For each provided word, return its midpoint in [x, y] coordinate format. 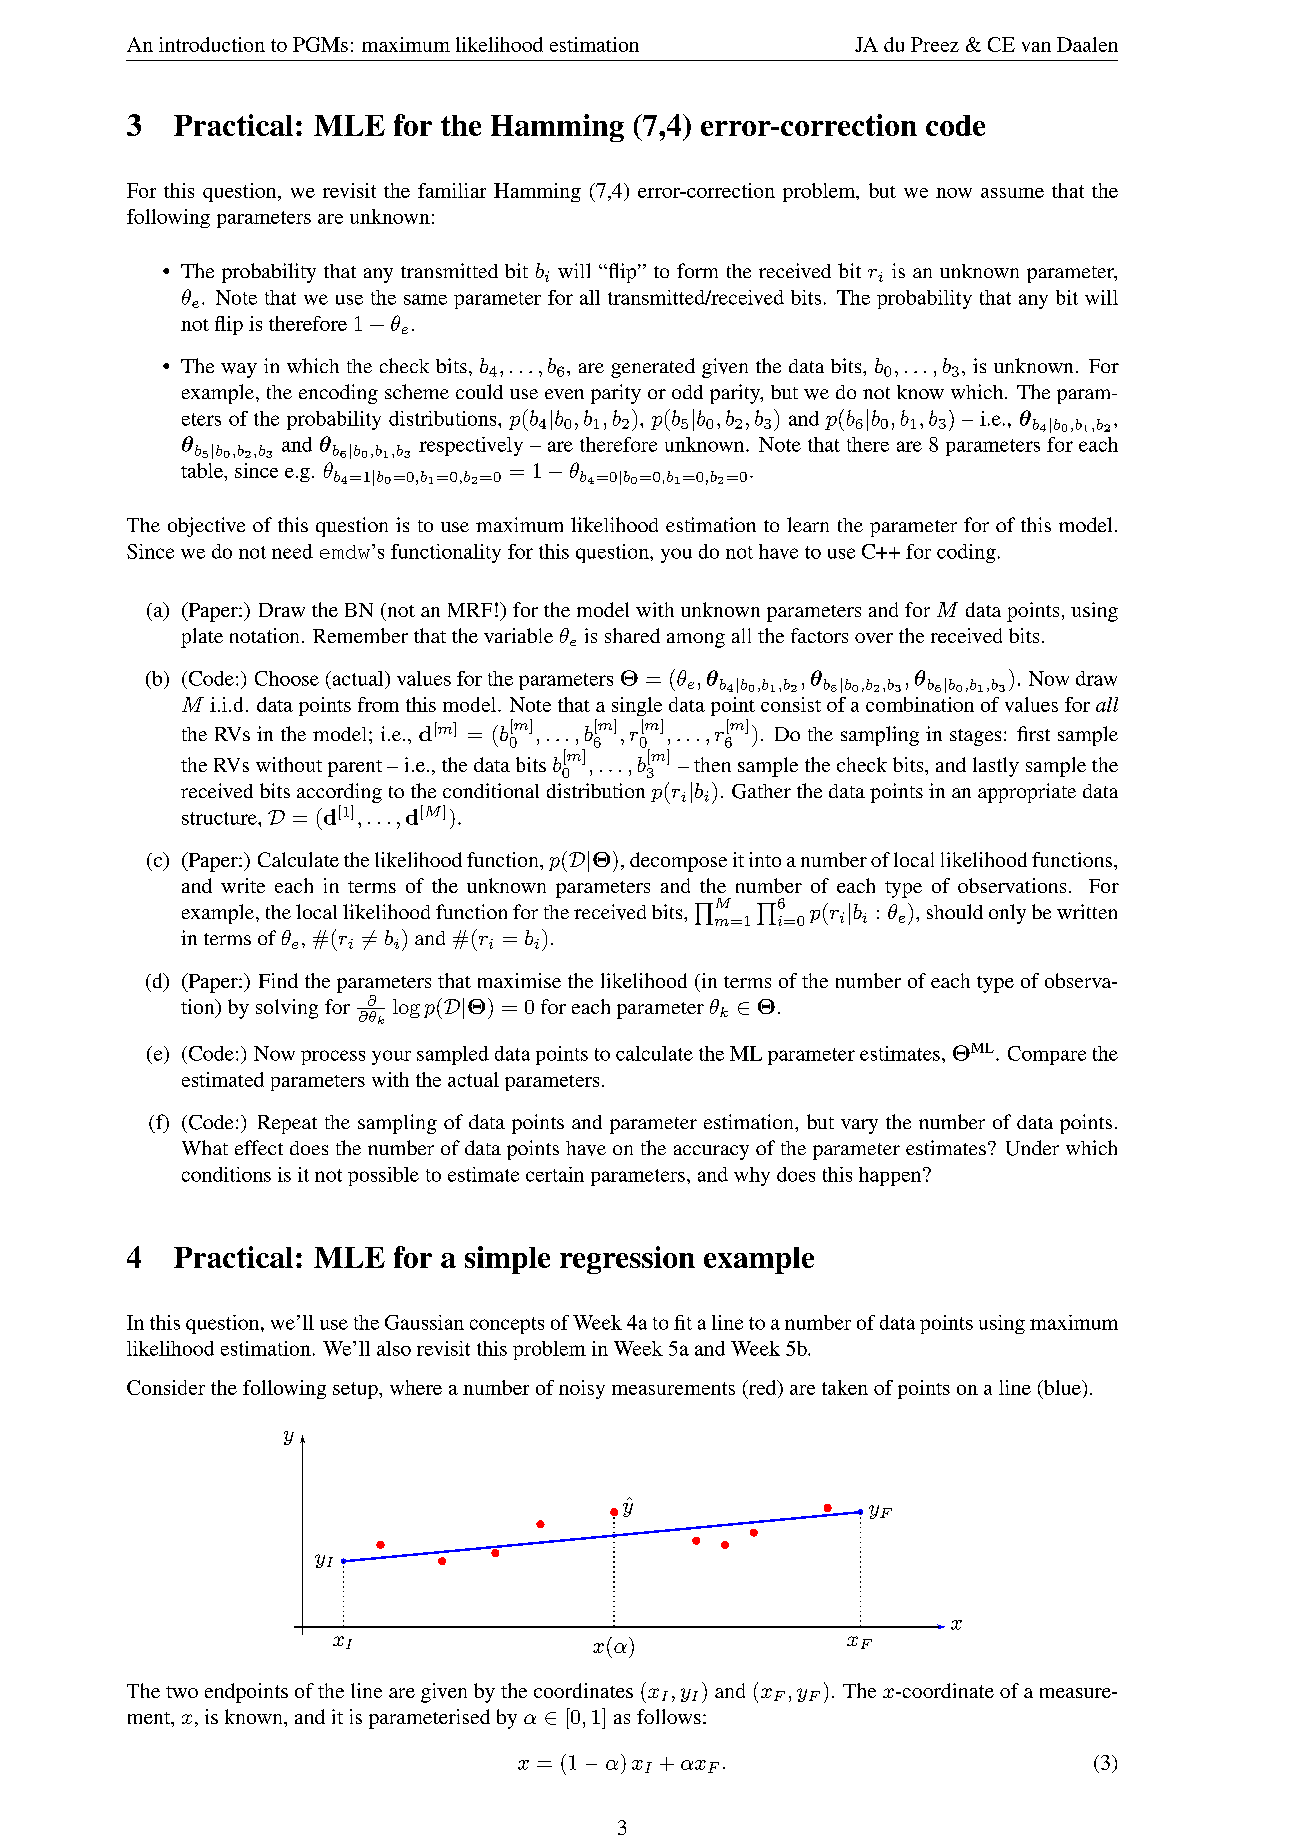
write [243, 885]
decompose [678, 862]
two [182, 1692]
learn [808, 524]
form [697, 270]
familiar [452, 190]
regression [627, 1260]
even [564, 394]
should [955, 911]
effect [259, 1147]
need [292, 551]
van [1036, 47]
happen [891, 1176]
